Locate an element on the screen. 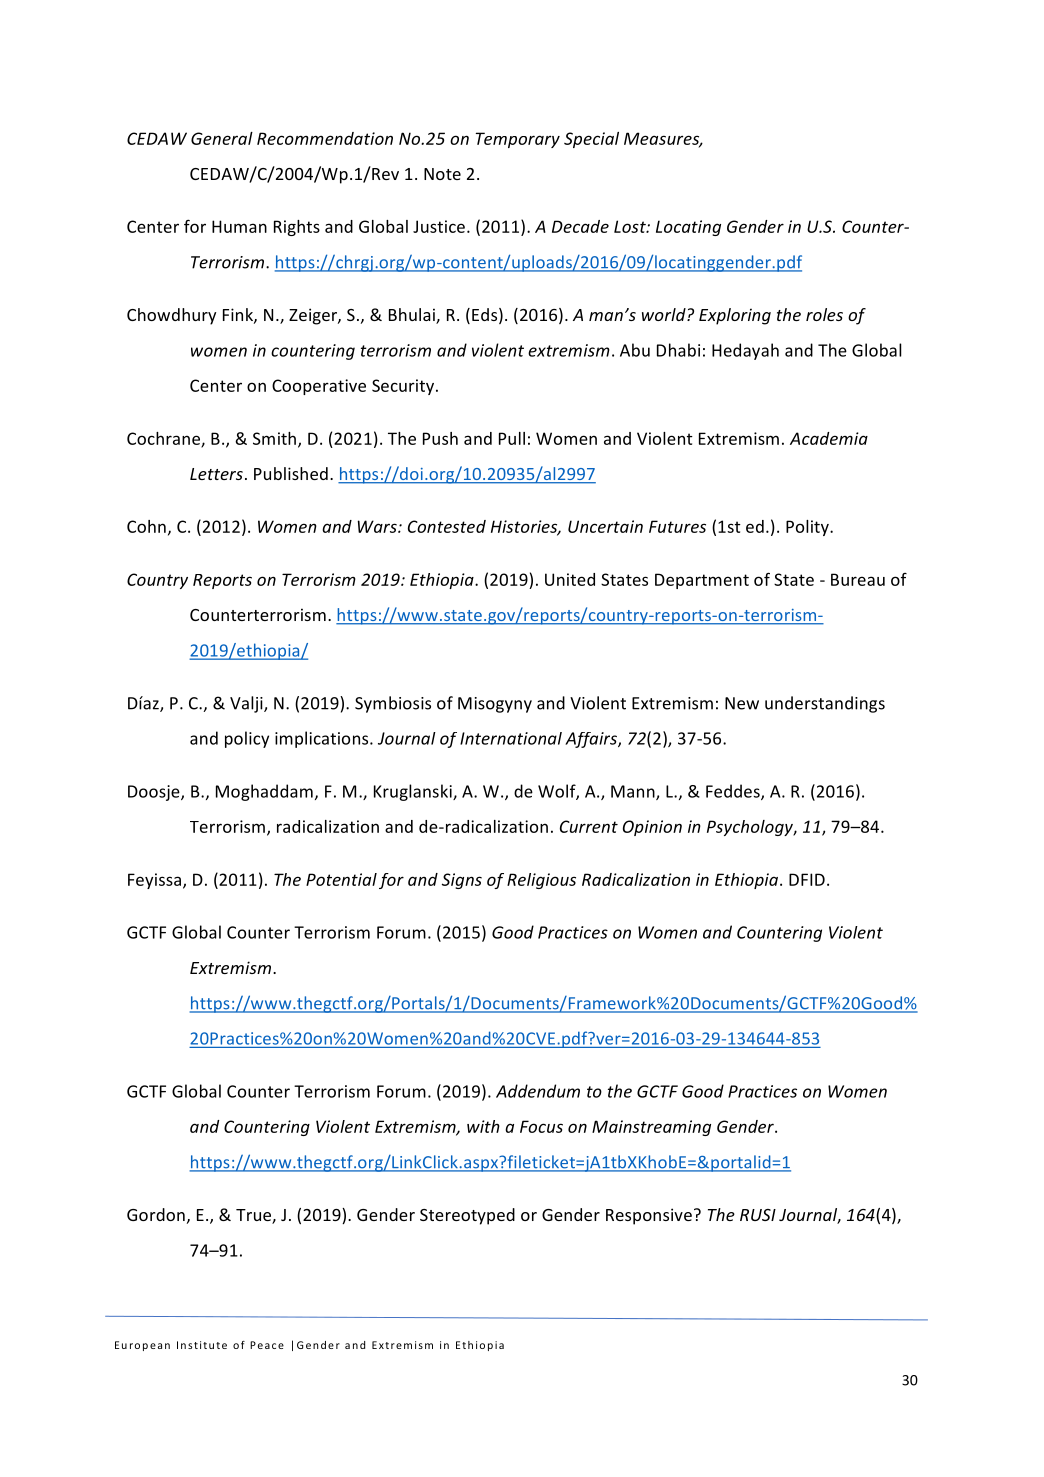  Misogyny is located at coordinates (495, 705).
